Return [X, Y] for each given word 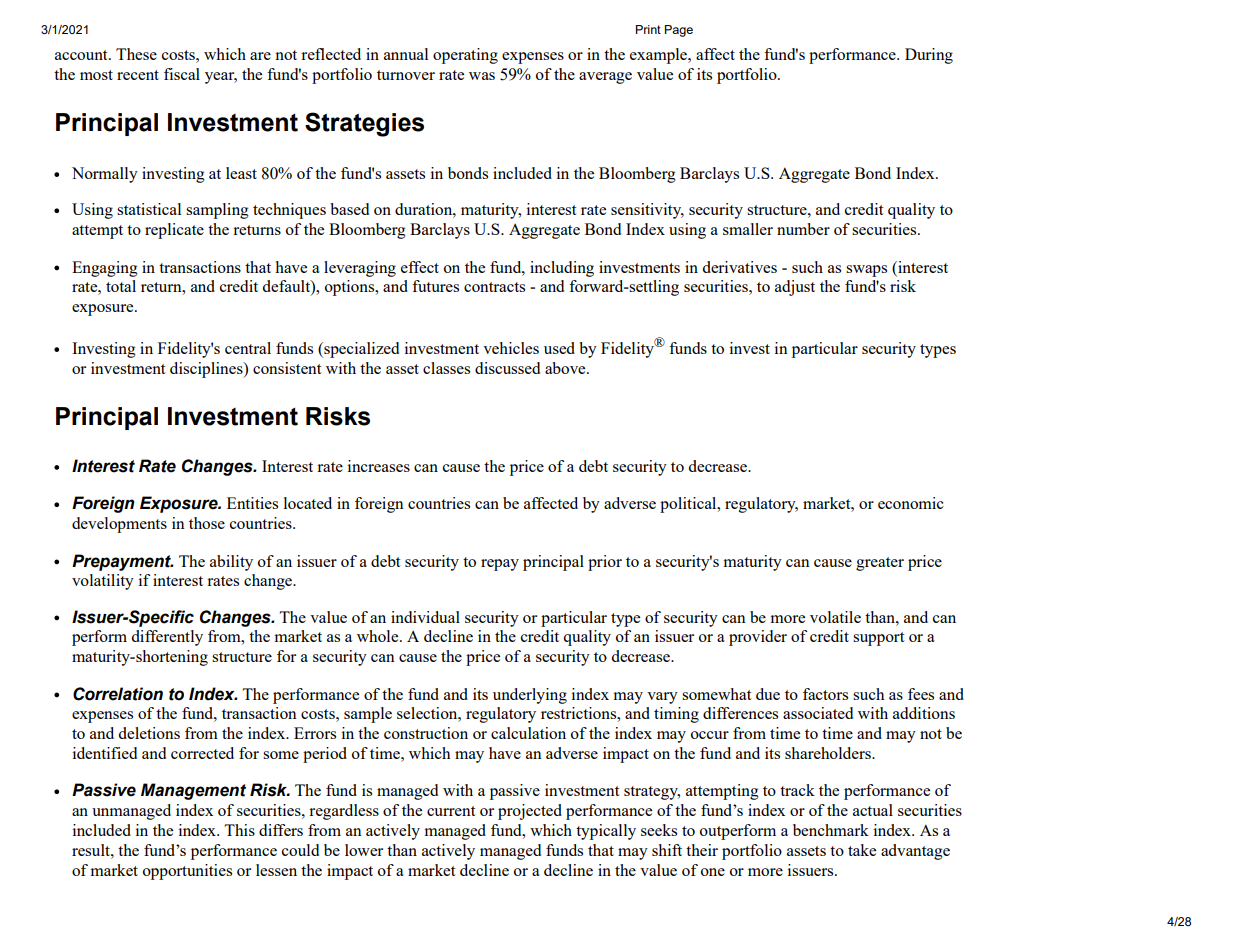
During [929, 56]
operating [465, 56]
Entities [252, 503]
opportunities [187, 872]
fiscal [182, 74]
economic [911, 503]
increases [379, 466]
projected [530, 812]
